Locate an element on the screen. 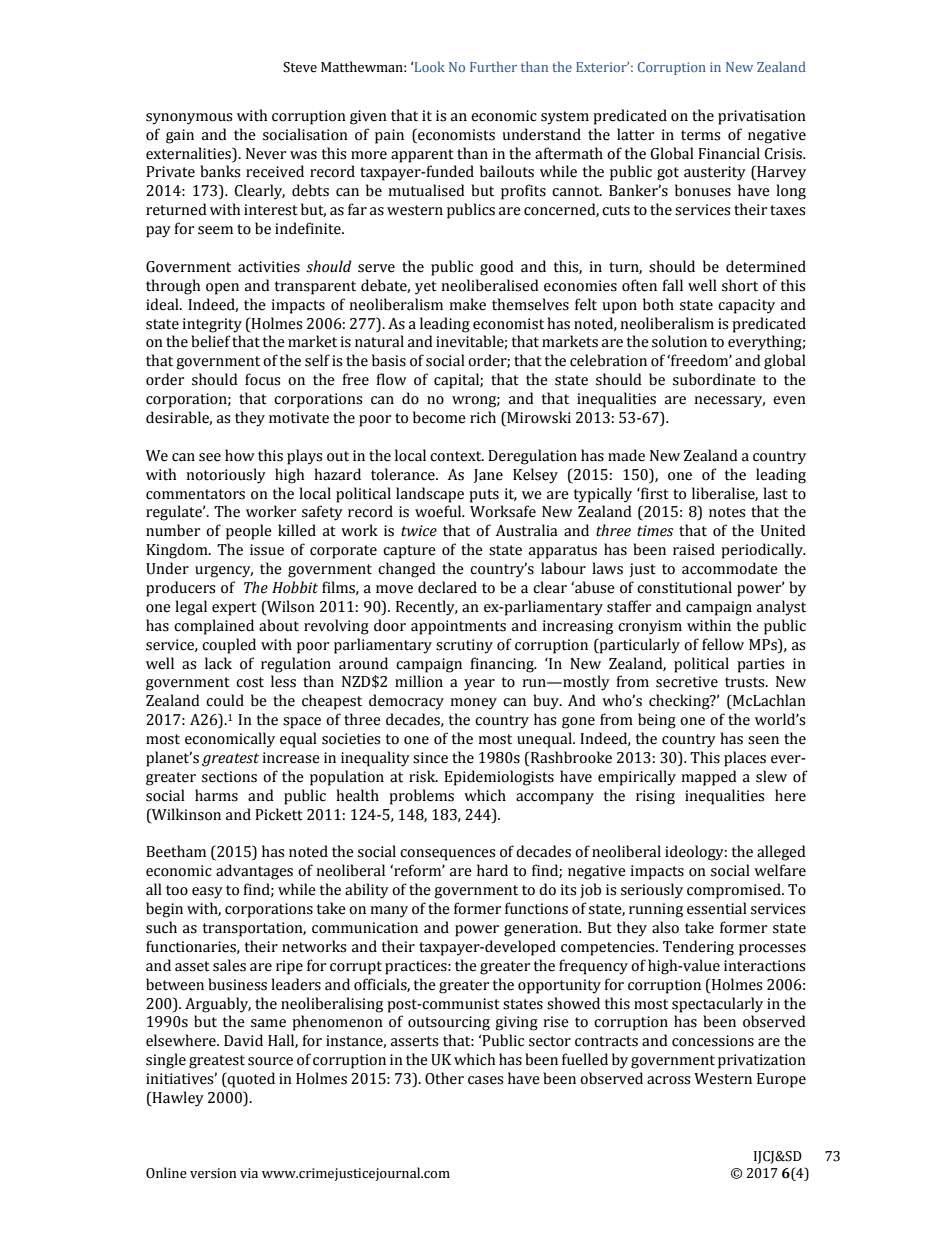  Epidemiologists is located at coordinates (499, 778).
